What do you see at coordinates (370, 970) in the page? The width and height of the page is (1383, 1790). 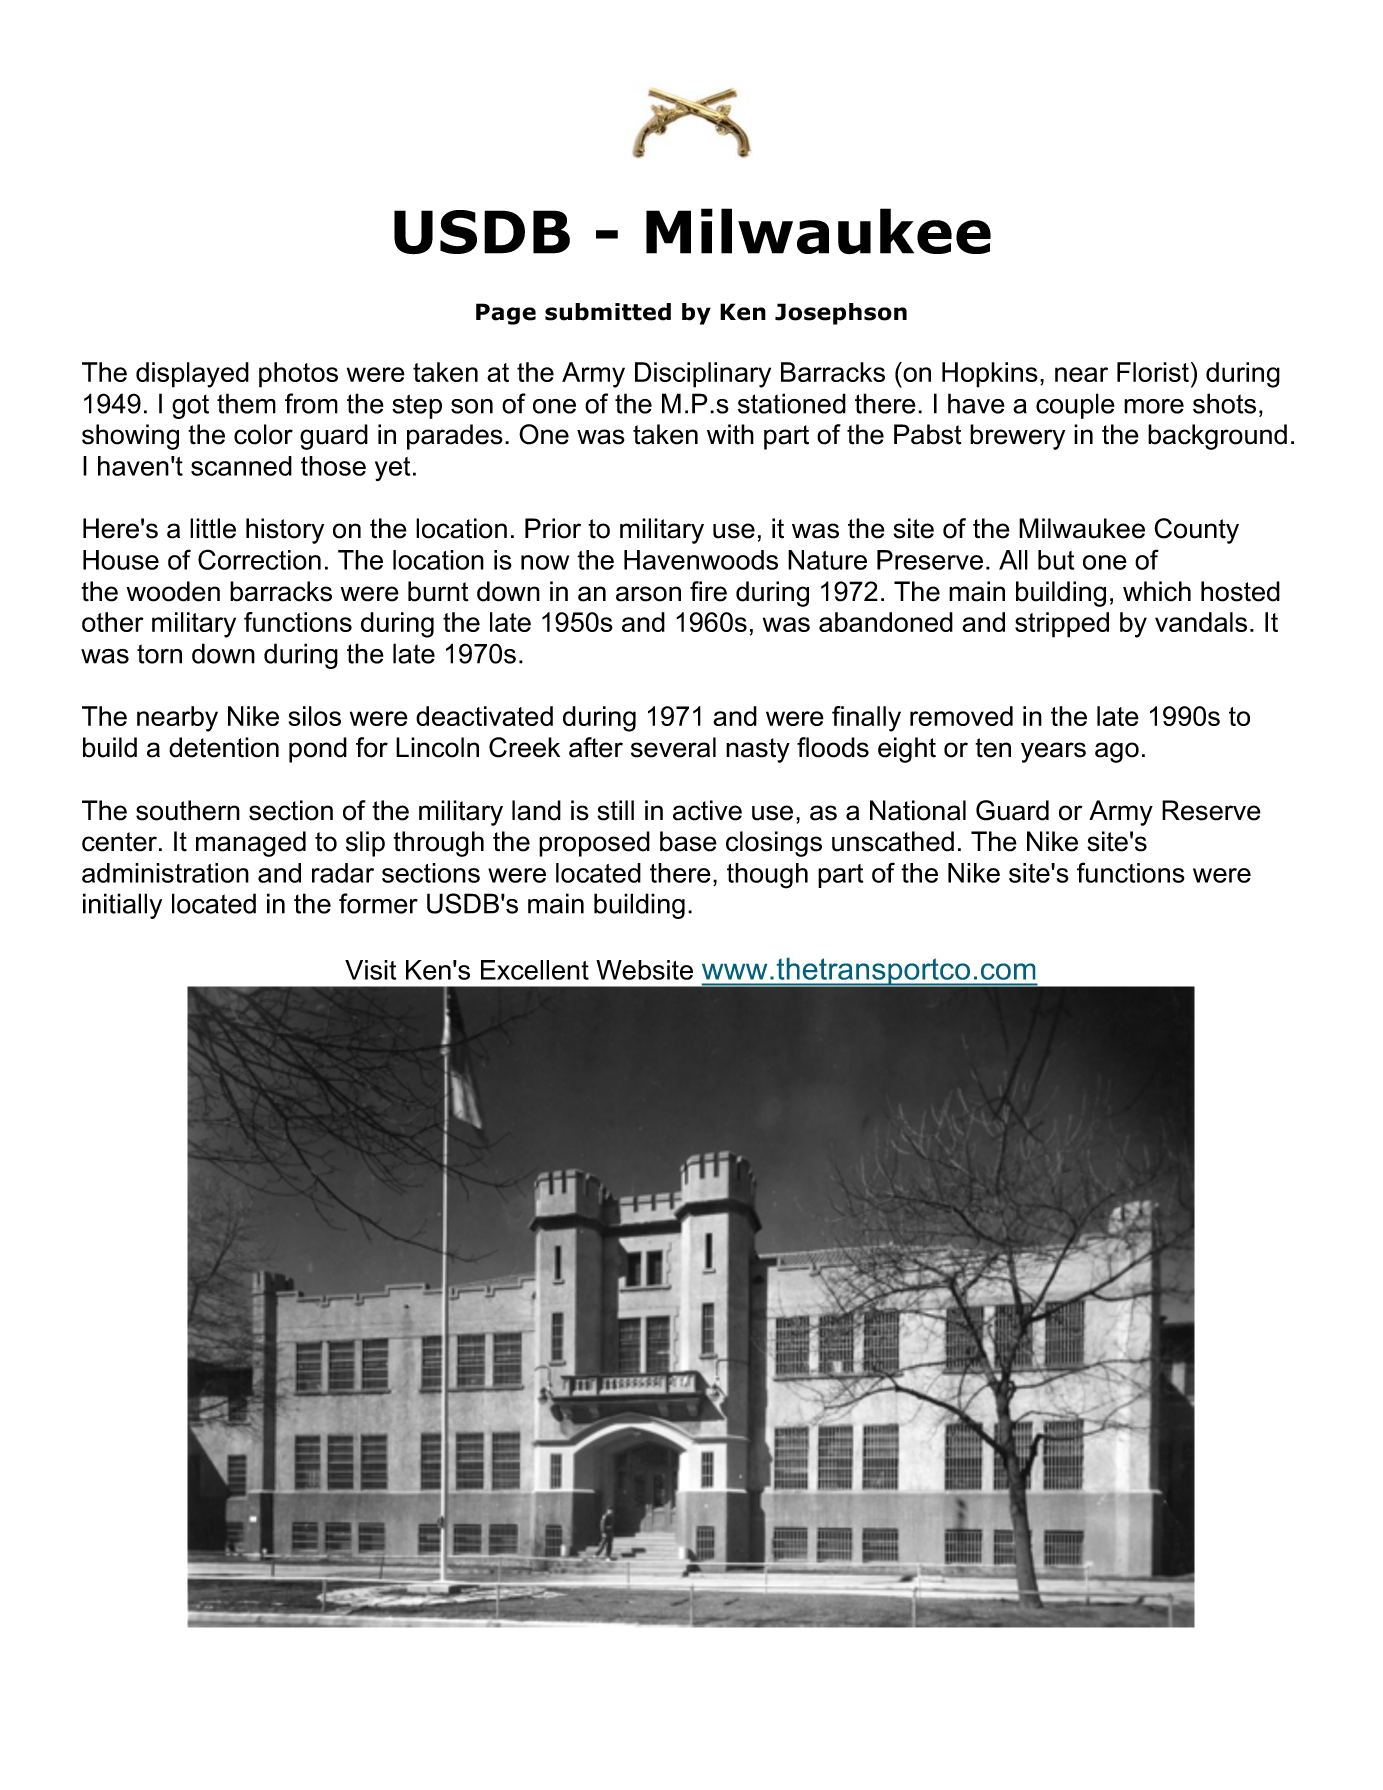 I see `Visit` at bounding box center [370, 970].
